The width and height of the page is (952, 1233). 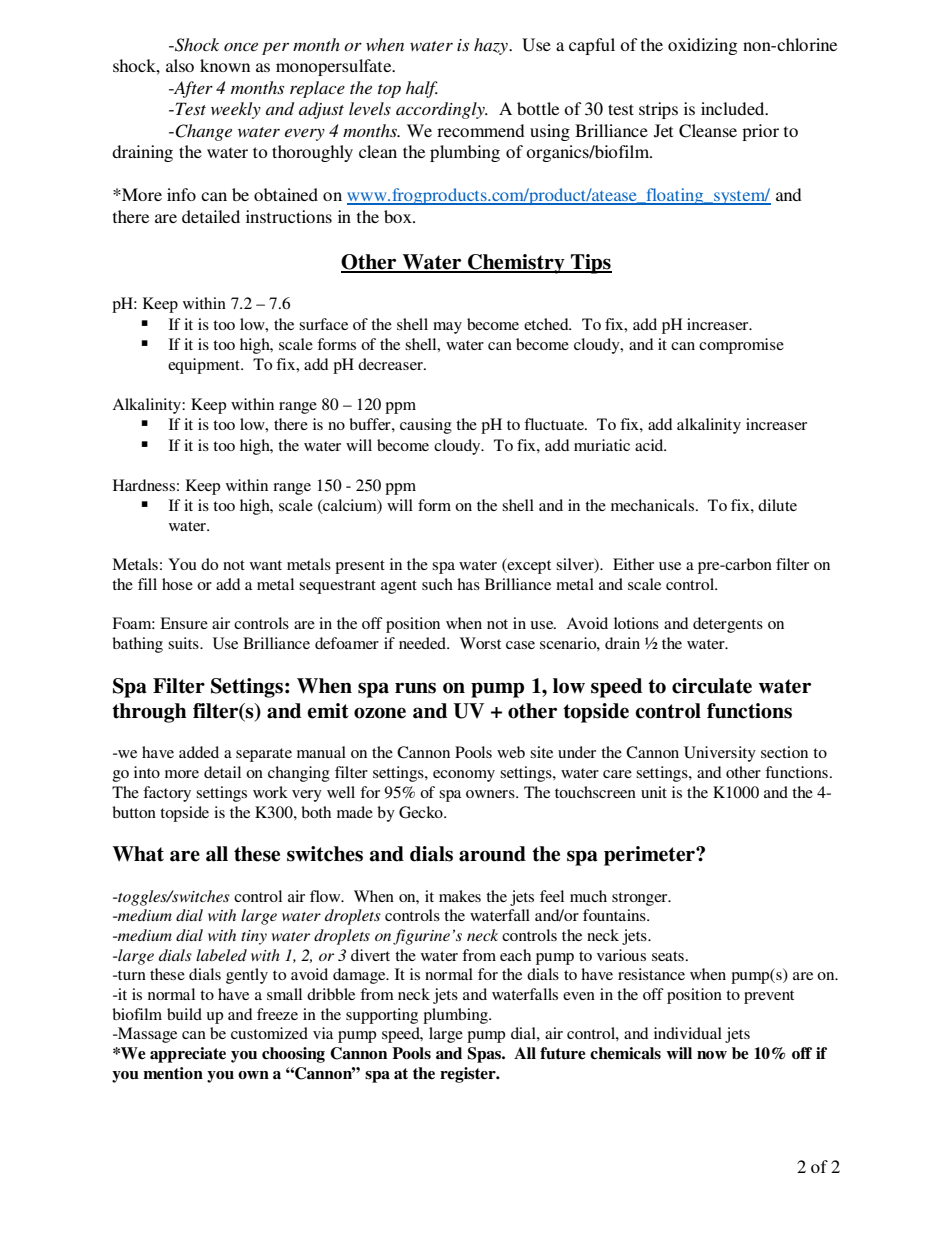 I want to click on compromise, so click(x=741, y=346).
